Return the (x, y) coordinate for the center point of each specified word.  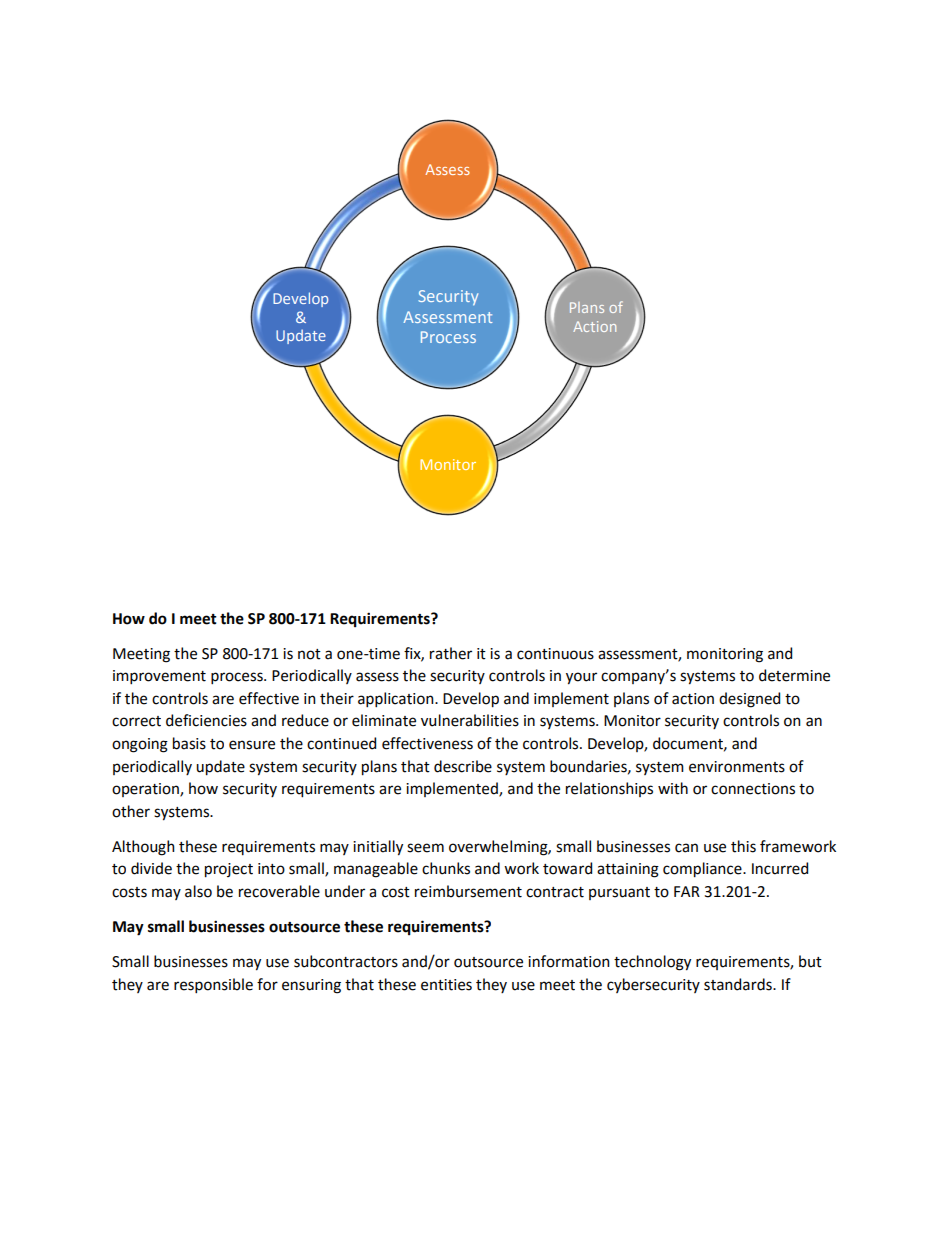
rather (451, 653)
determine (794, 675)
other (131, 811)
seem (425, 848)
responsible (213, 985)
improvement (159, 677)
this (743, 846)
